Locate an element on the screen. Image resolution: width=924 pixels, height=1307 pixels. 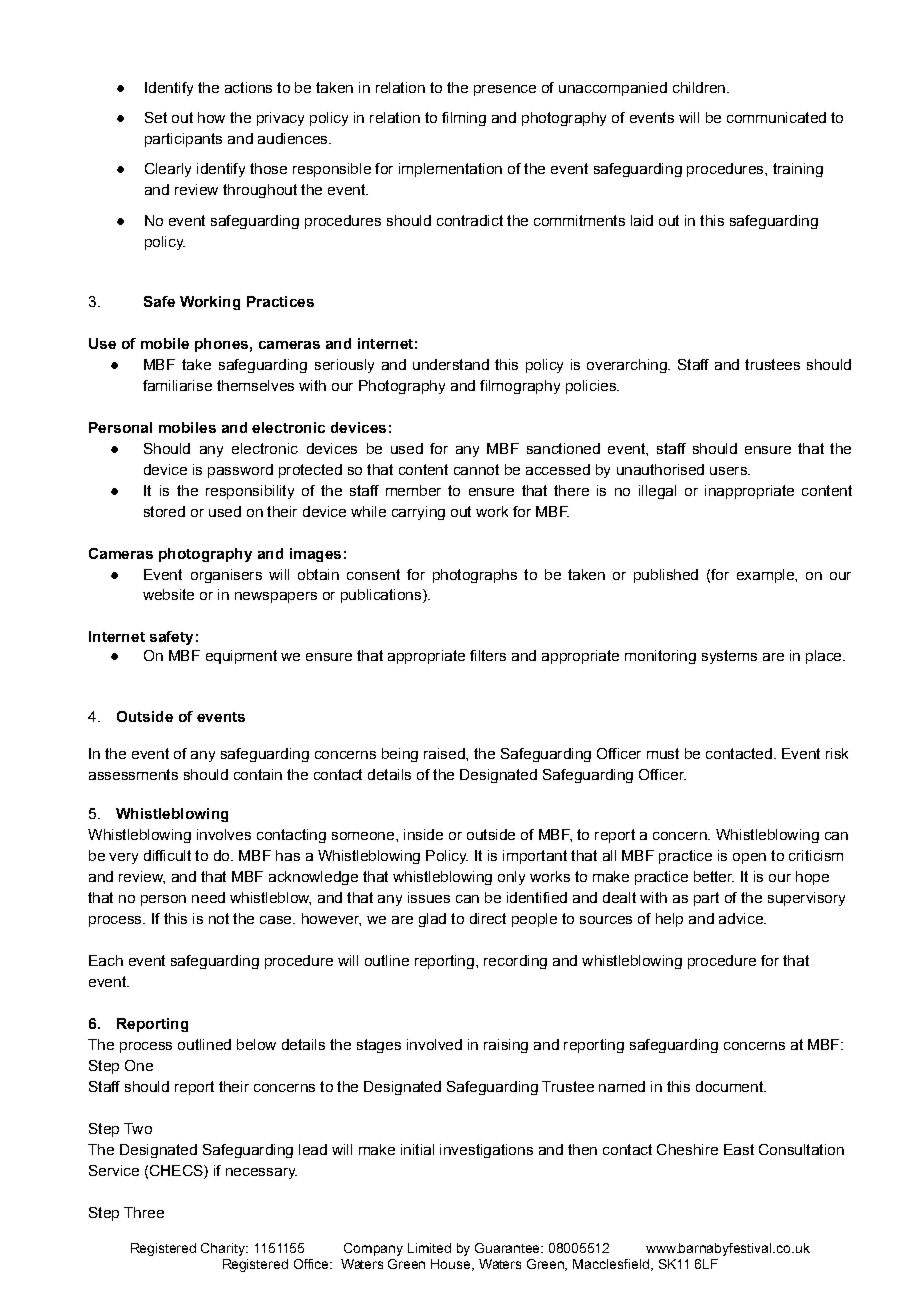
understand is located at coordinates (451, 364).
